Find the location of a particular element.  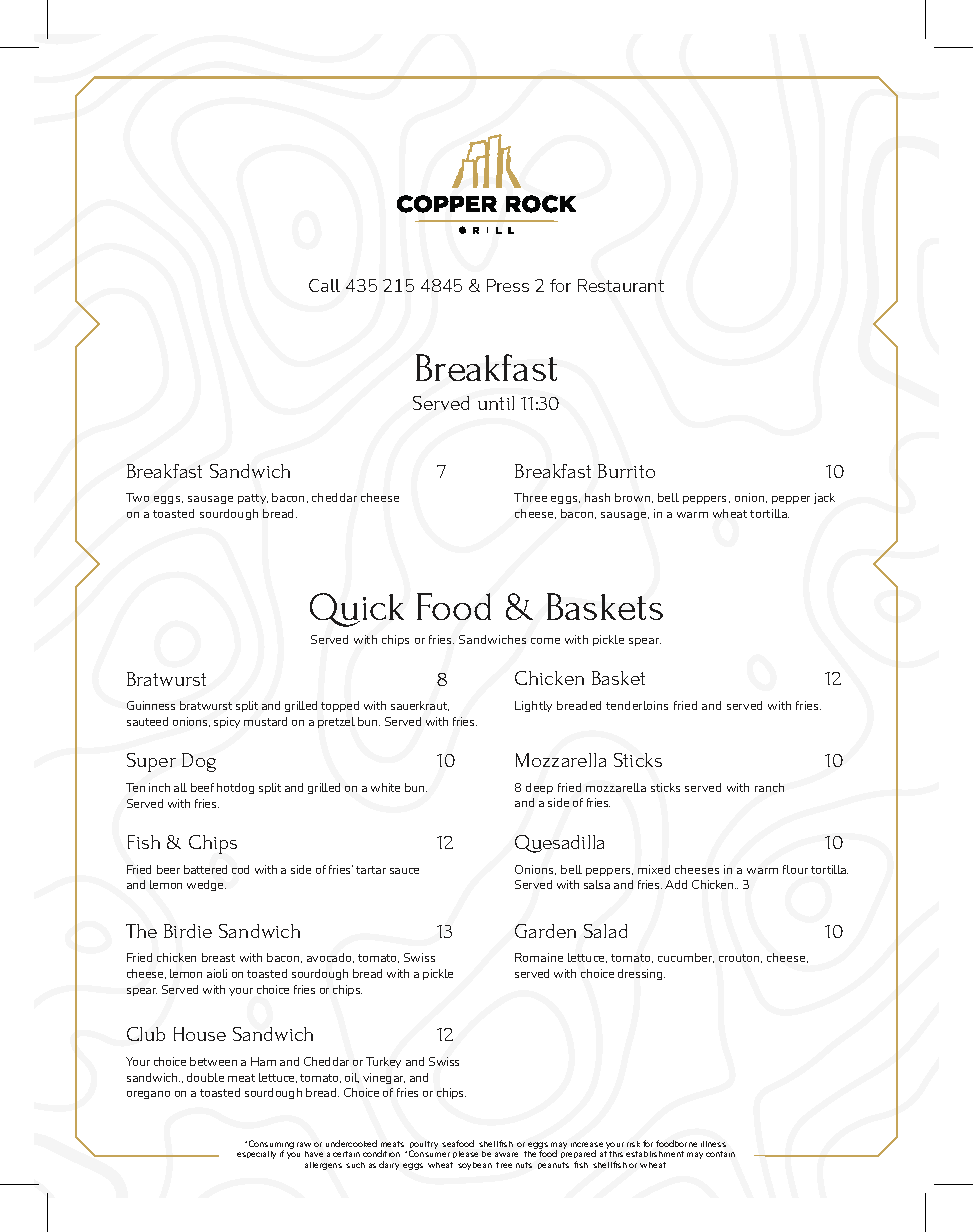

battered is located at coordinates (205, 869).
